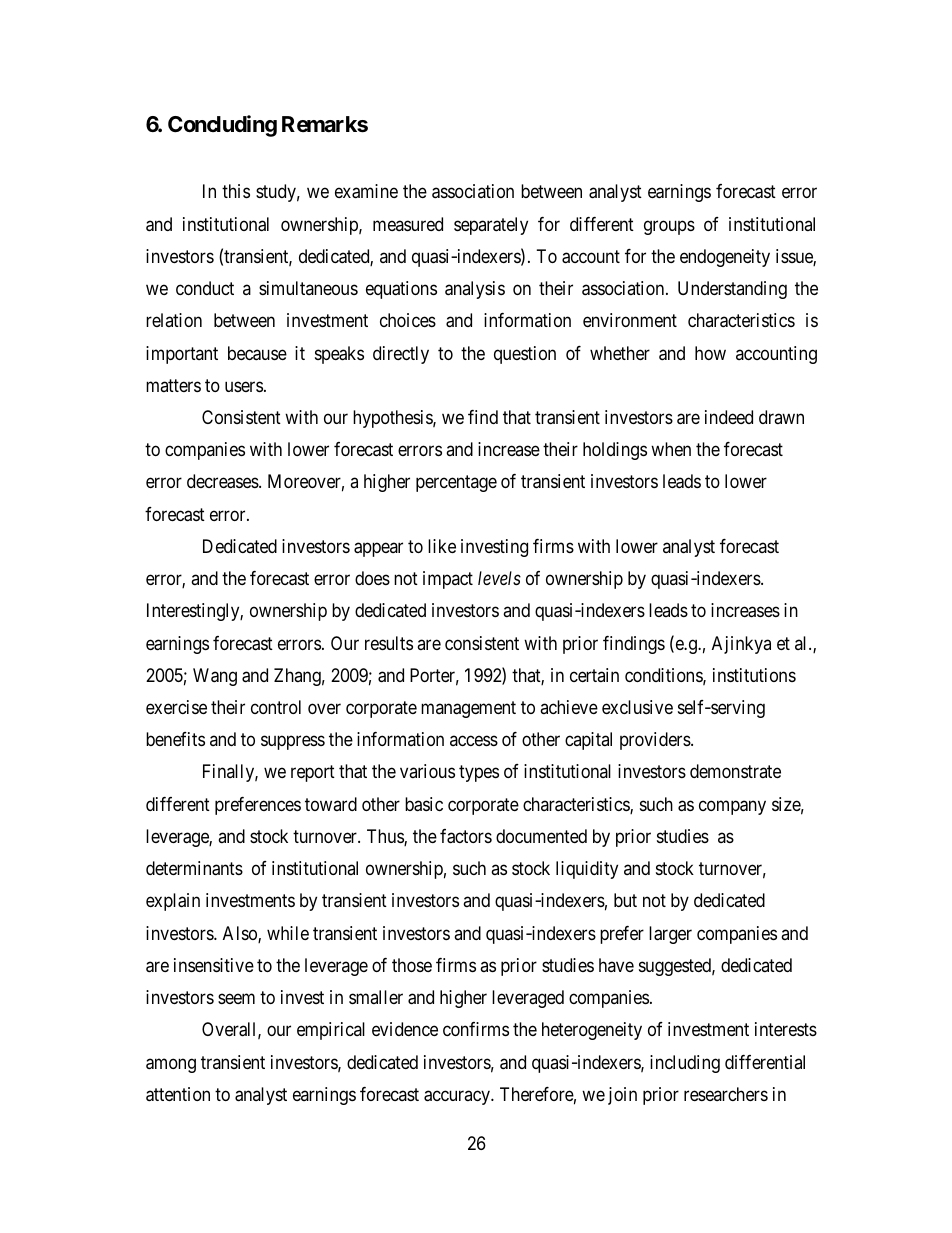 This screenshot has width=952, height=1233. I want to click on company, so click(732, 807).
